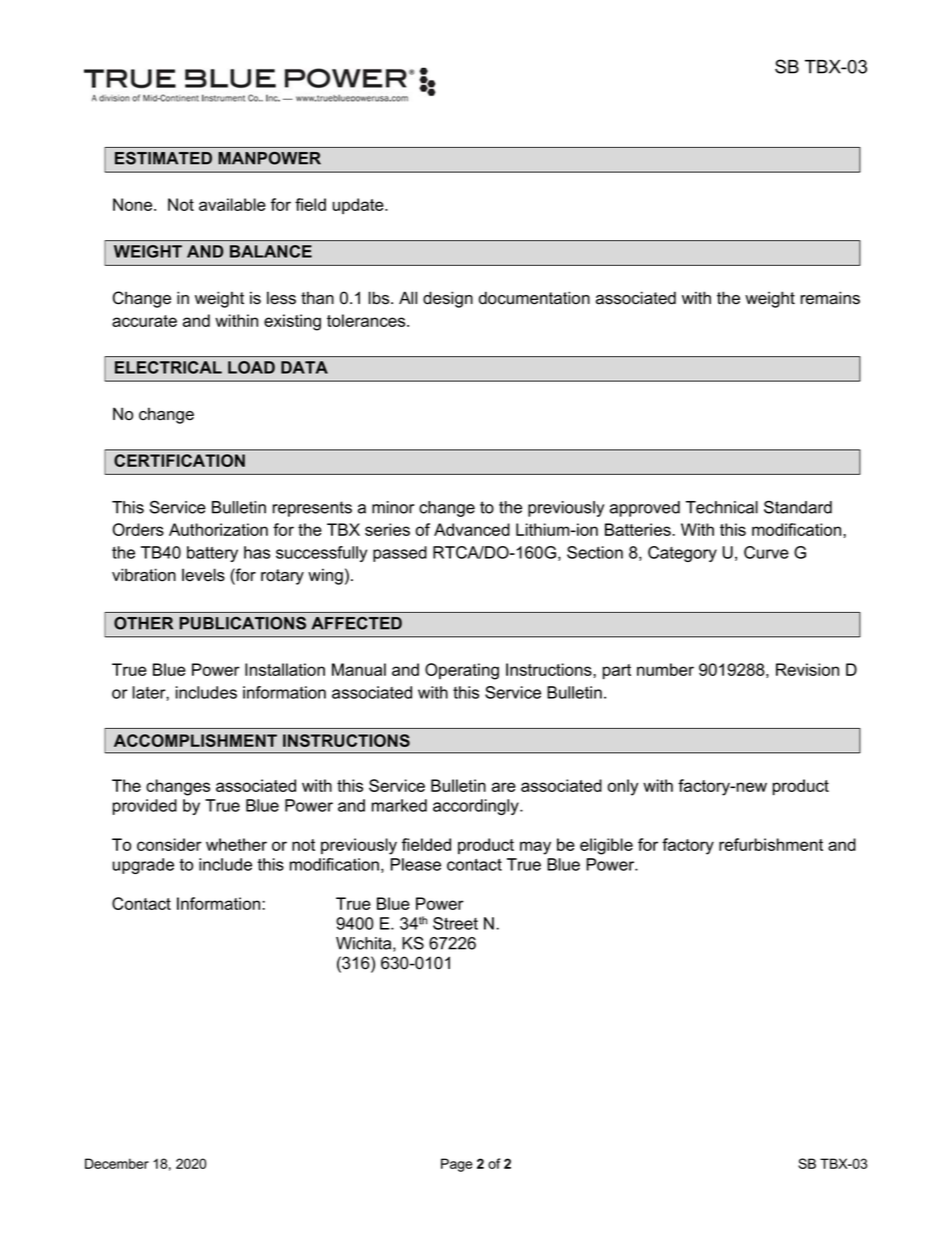 The height and width of the screenshot is (1233, 952). I want to click on remains, so click(830, 298).
